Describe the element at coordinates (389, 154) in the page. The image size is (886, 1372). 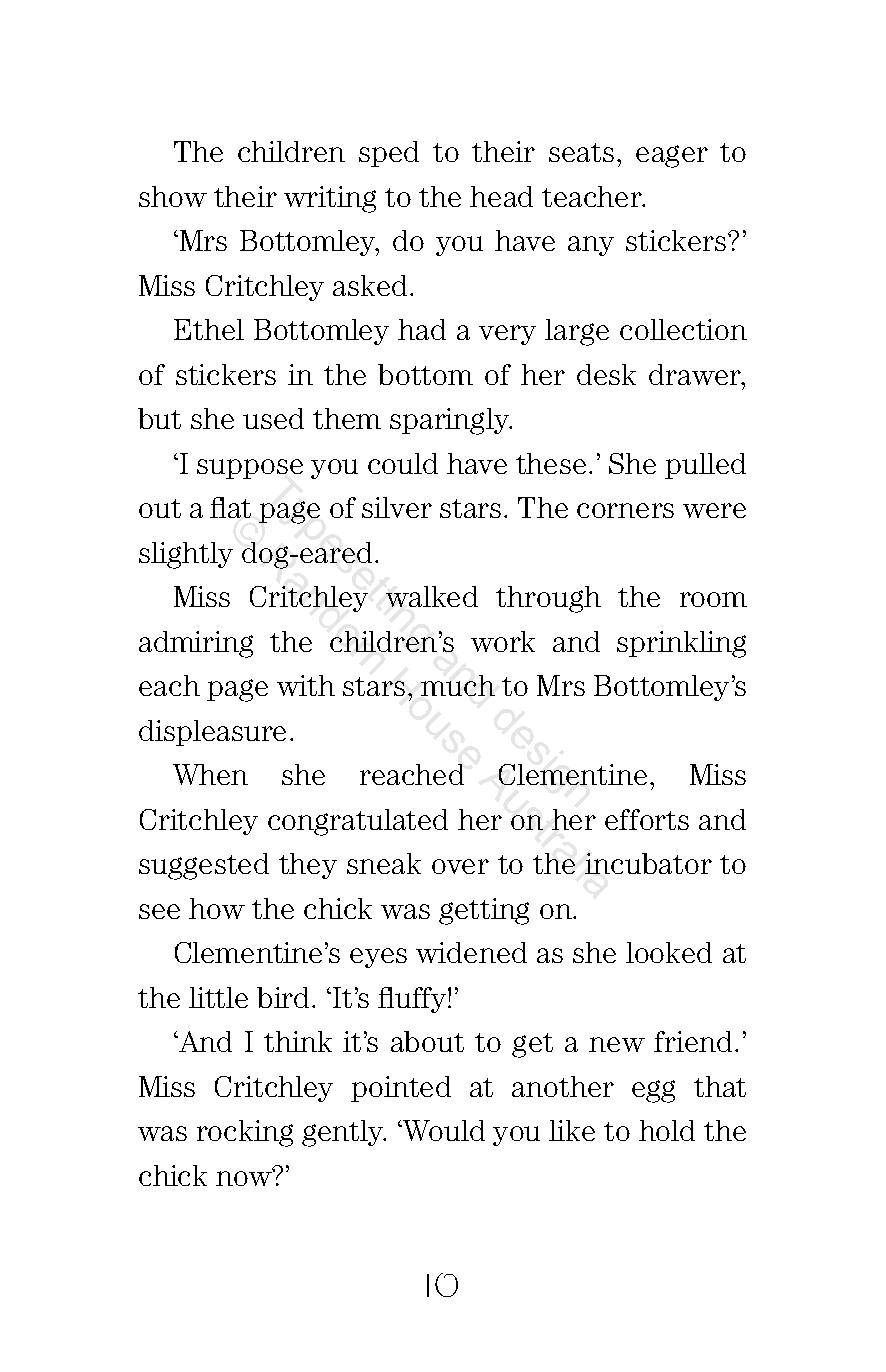
I see `sped` at that location.
